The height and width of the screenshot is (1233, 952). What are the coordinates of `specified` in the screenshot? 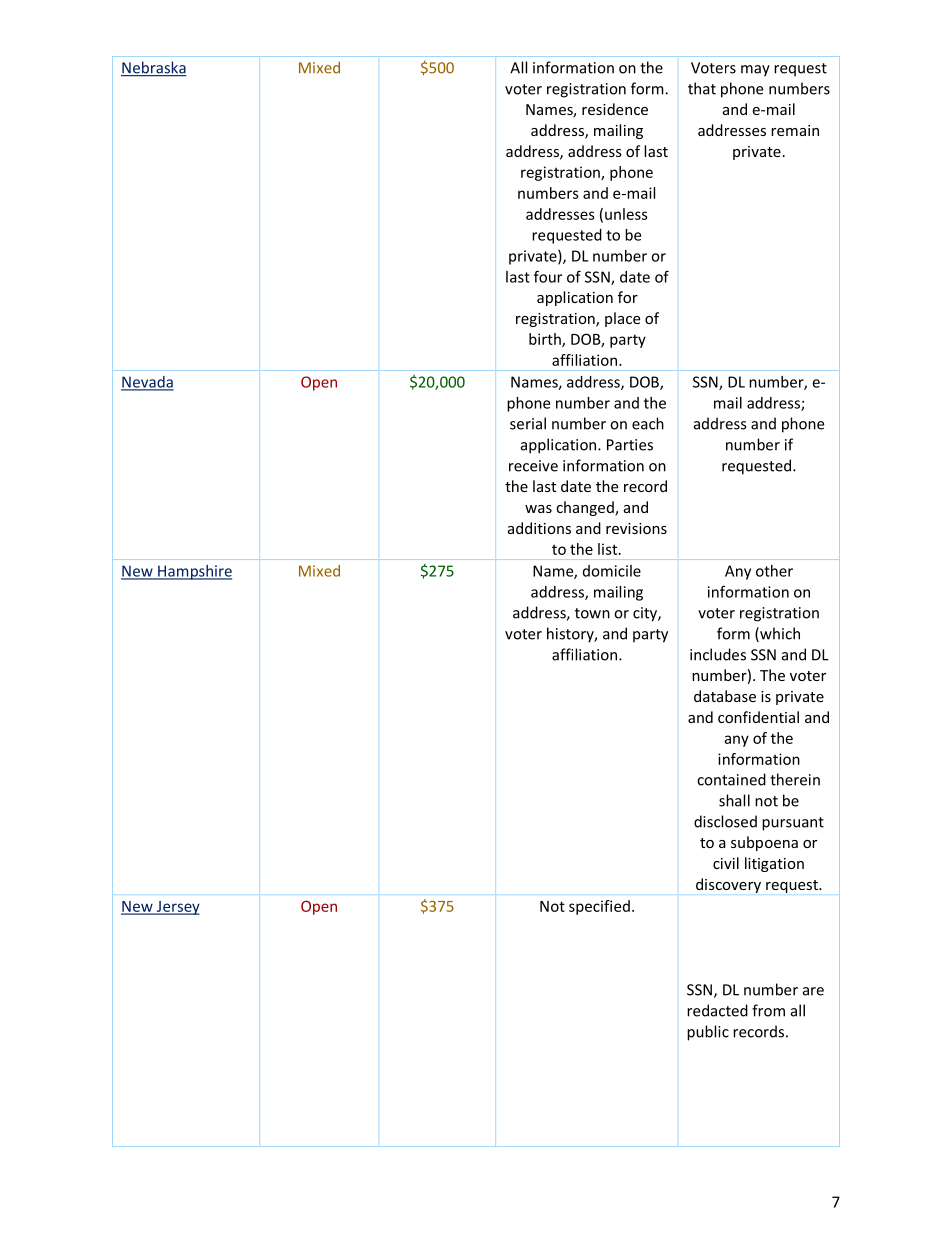 It's located at (599, 907).
